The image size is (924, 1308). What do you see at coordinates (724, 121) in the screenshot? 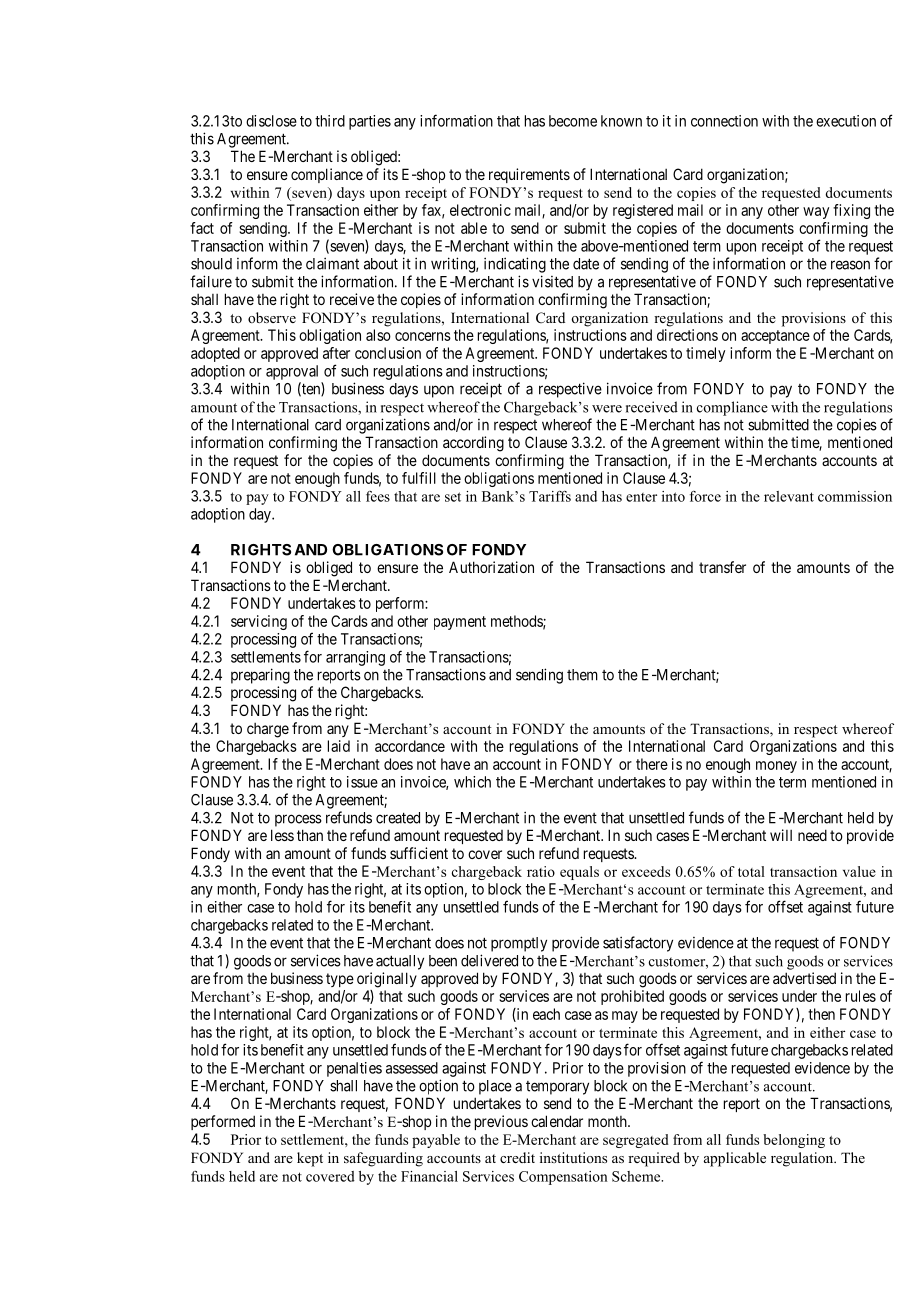
I see `connection` at bounding box center [724, 121].
